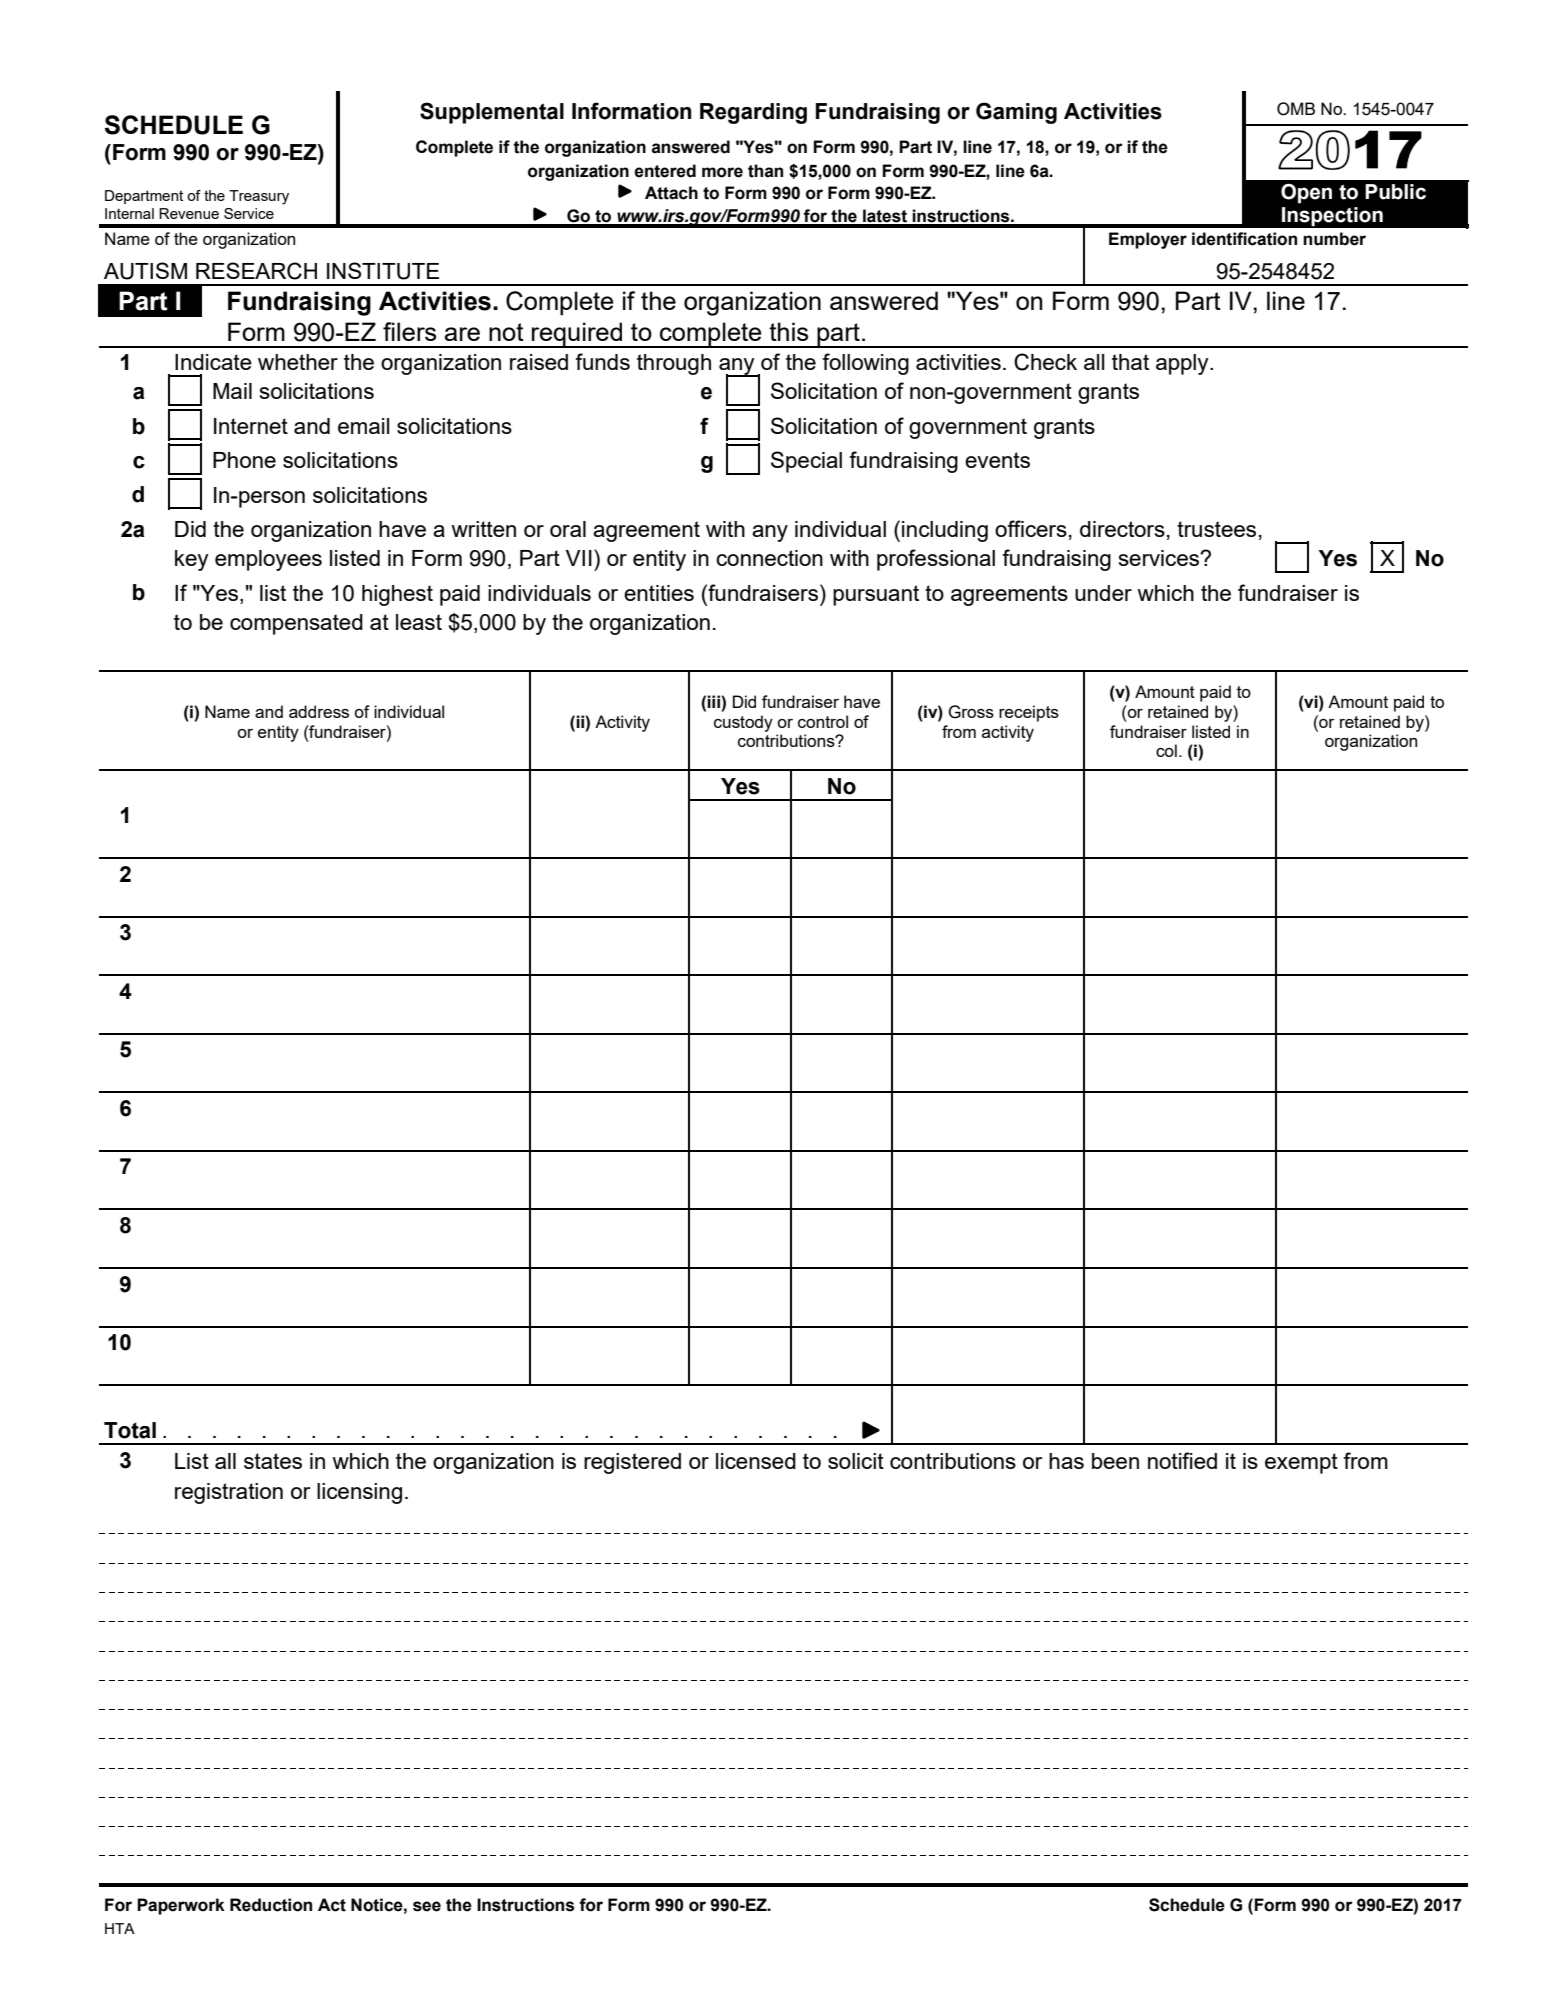 This image has height=2015, width=1557. Describe the element at coordinates (319, 711) in the image. I see `address` at that location.
